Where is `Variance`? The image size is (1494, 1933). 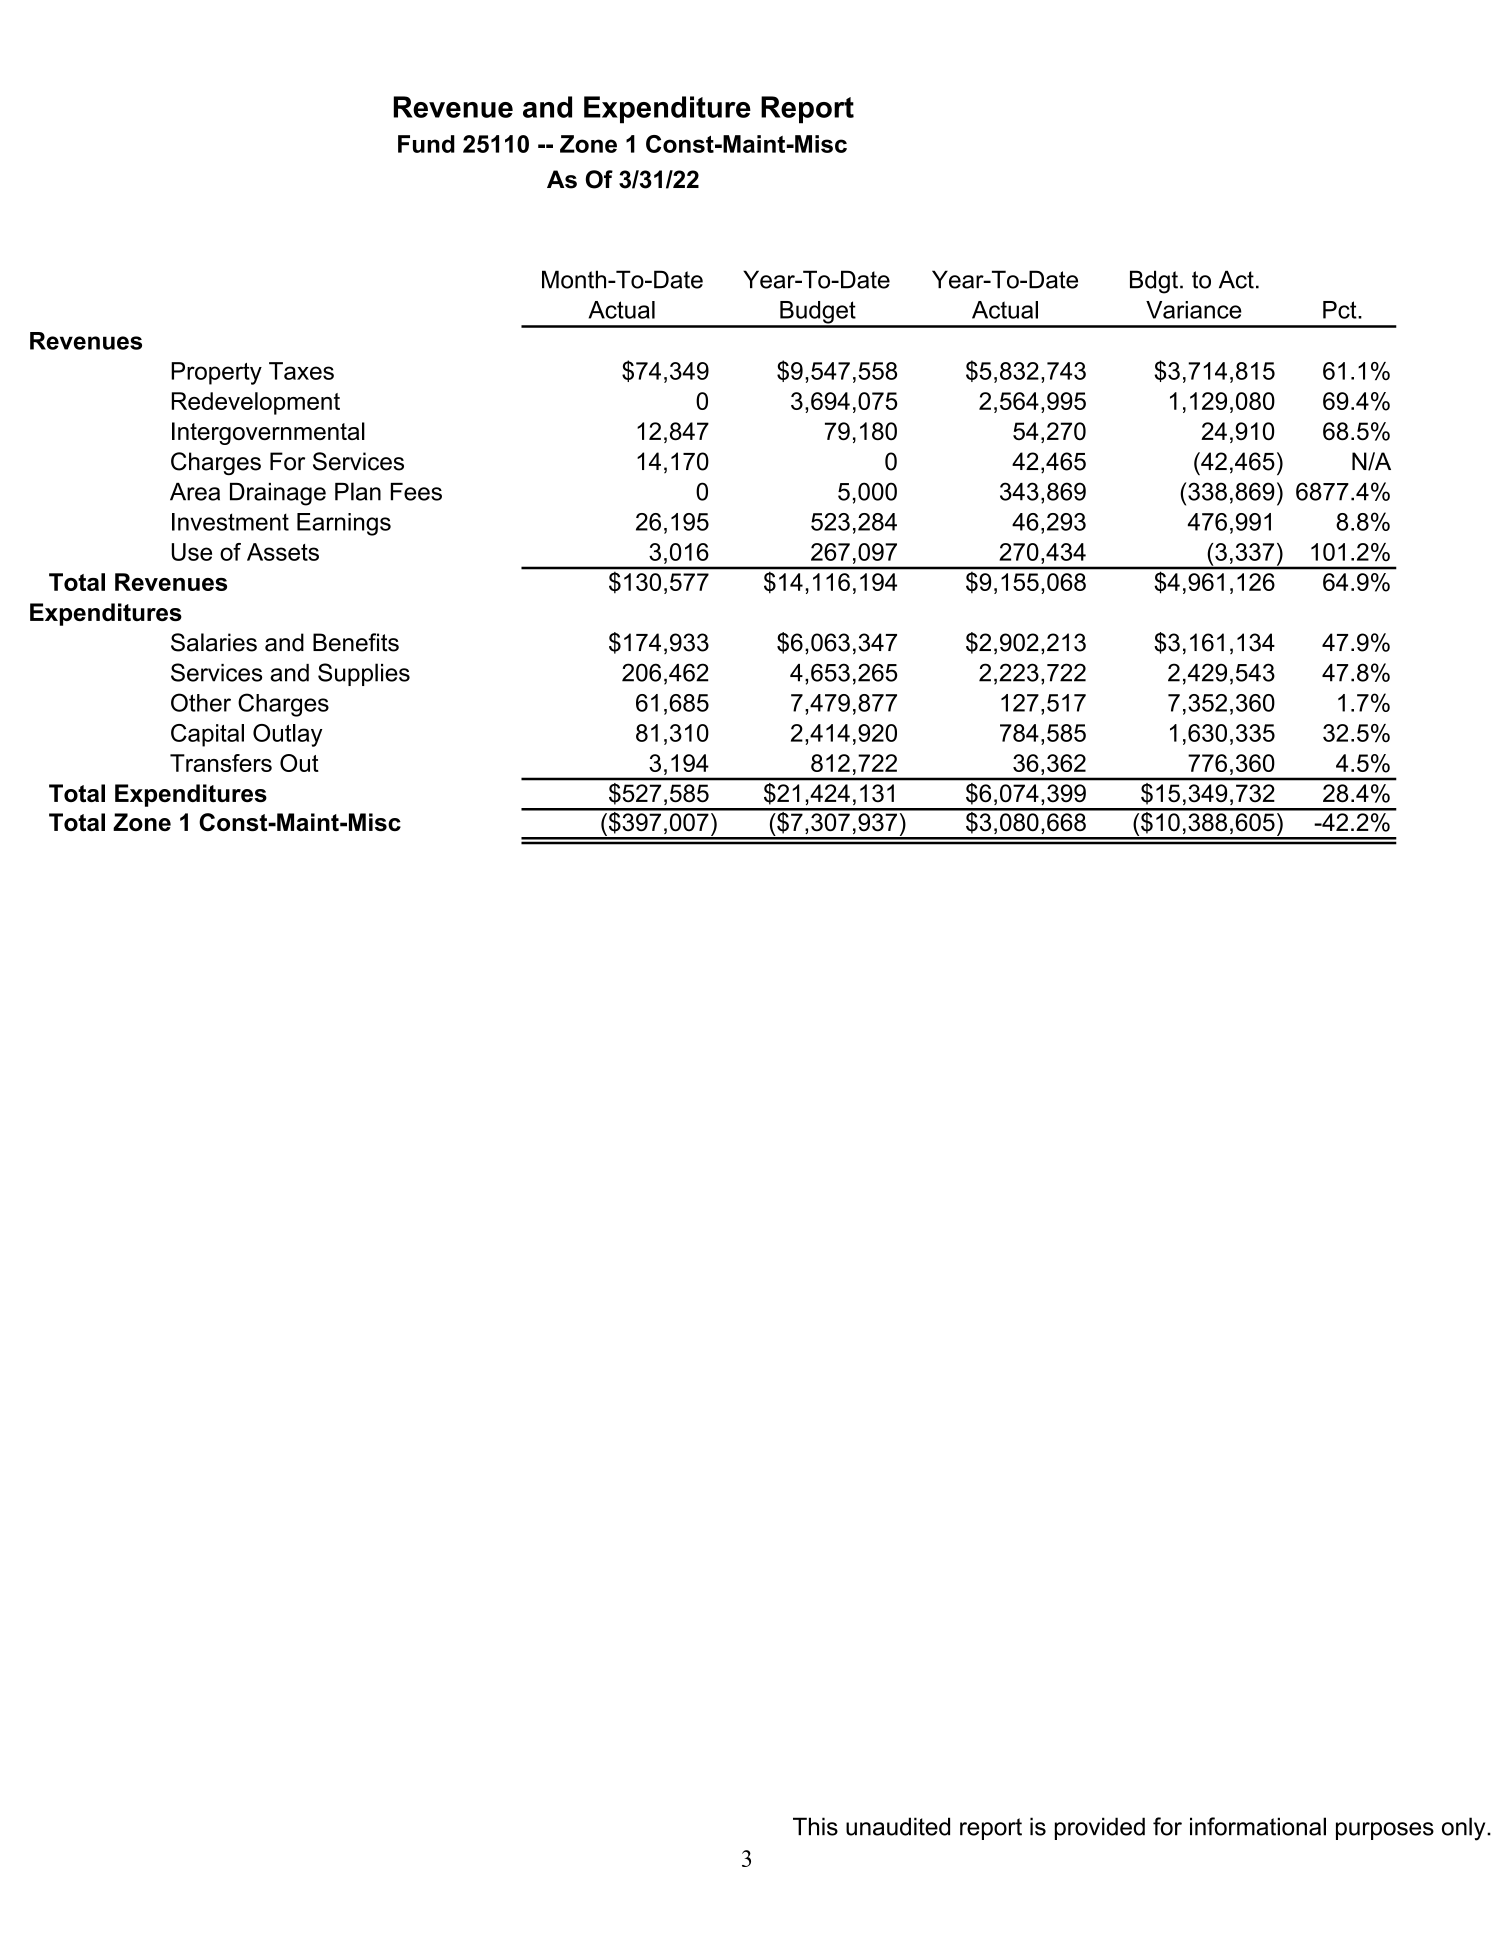
Variance is located at coordinates (1194, 310).
